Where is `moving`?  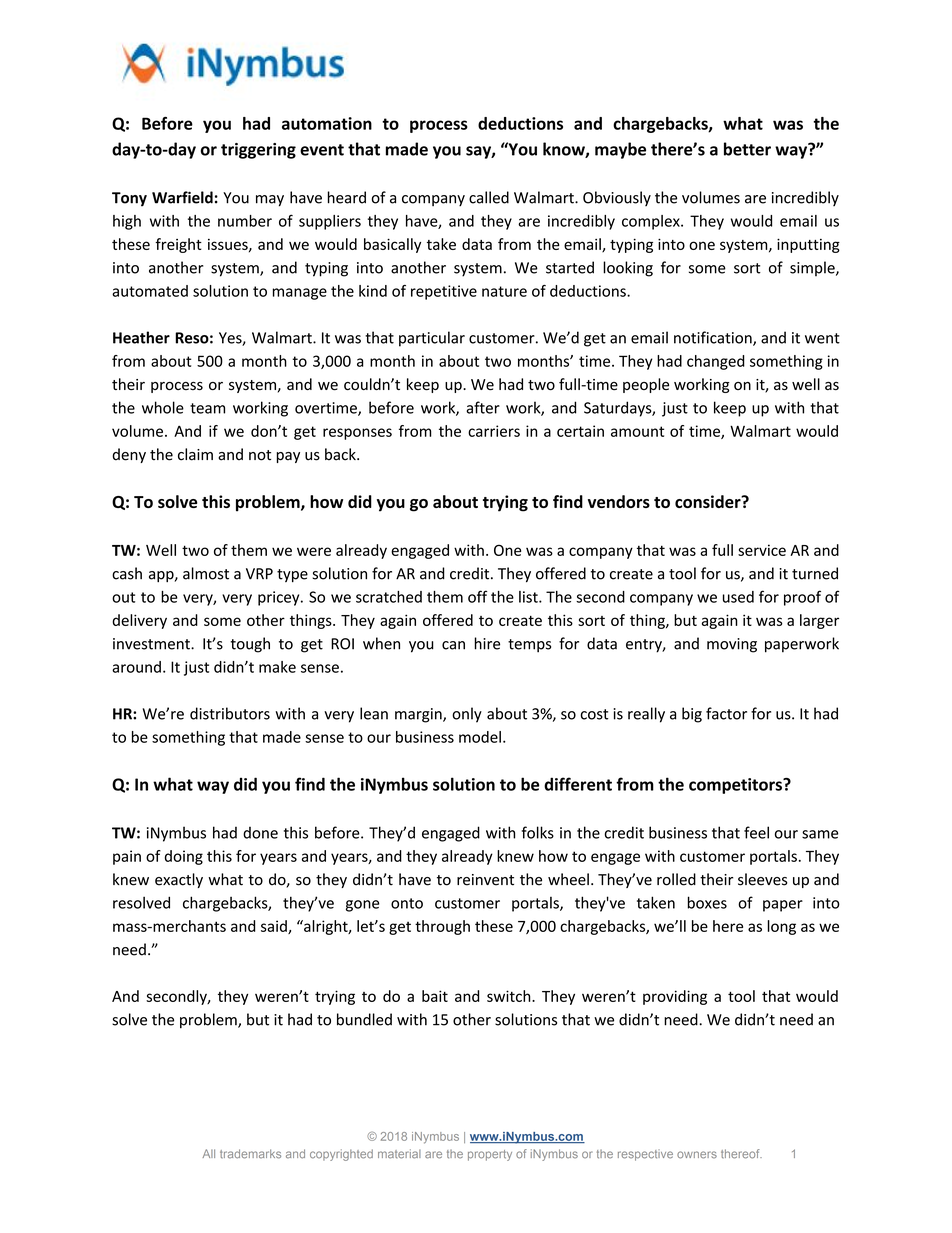
moving is located at coordinates (732, 645).
